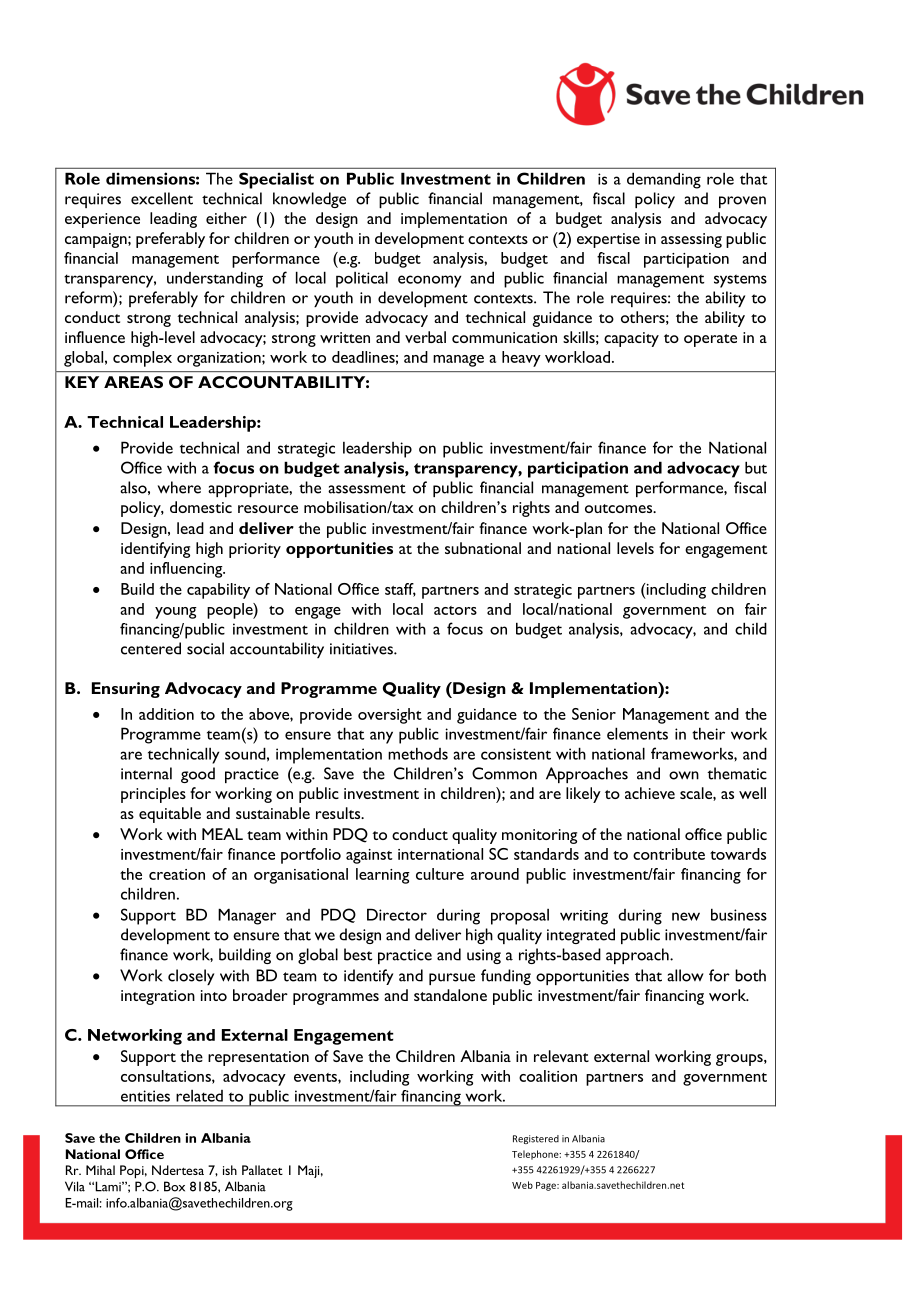 The image size is (924, 1308). Describe the element at coordinates (429, 281) in the screenshot. I see `economy` at that location.
